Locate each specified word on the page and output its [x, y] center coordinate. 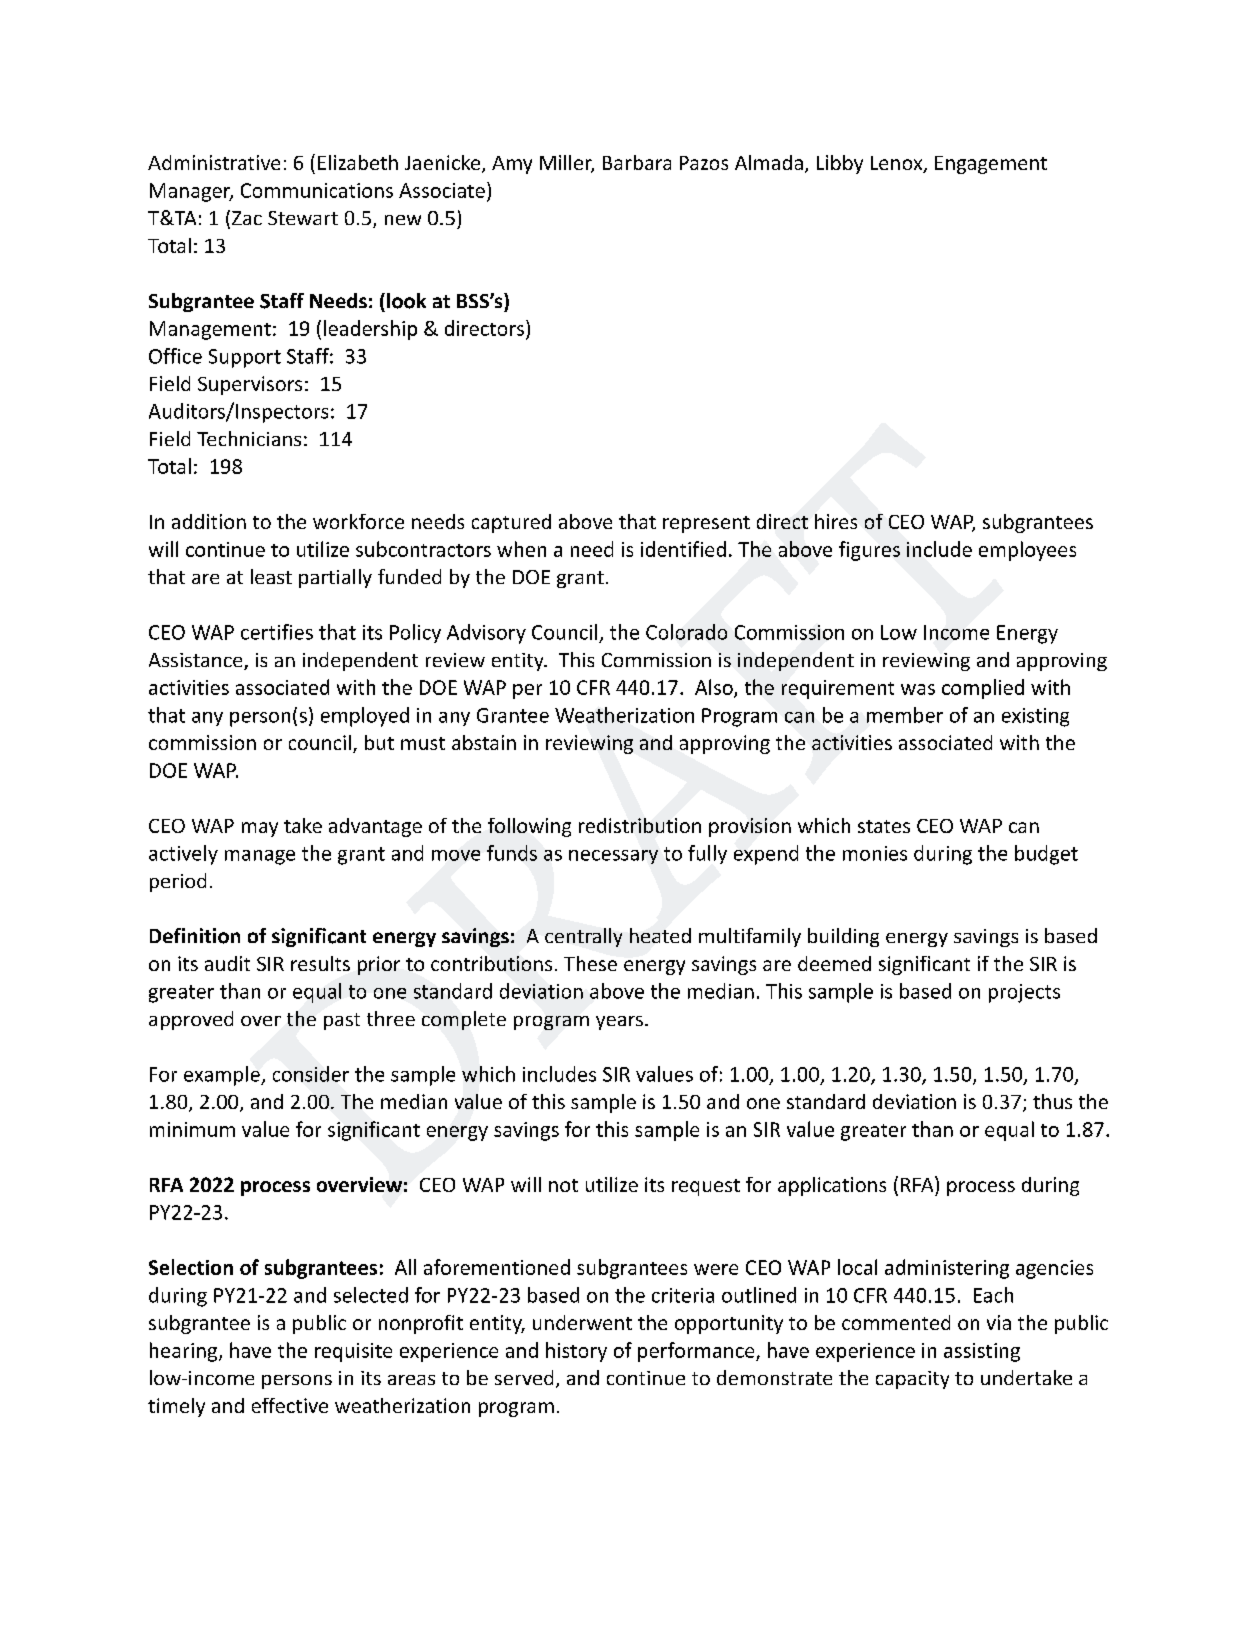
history [576, 1352]
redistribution [640, 825]
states [884, 826]
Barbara [637, 162]
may [260, 829]
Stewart [303, 218]
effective [290, 1405]
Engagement [991, 165]
